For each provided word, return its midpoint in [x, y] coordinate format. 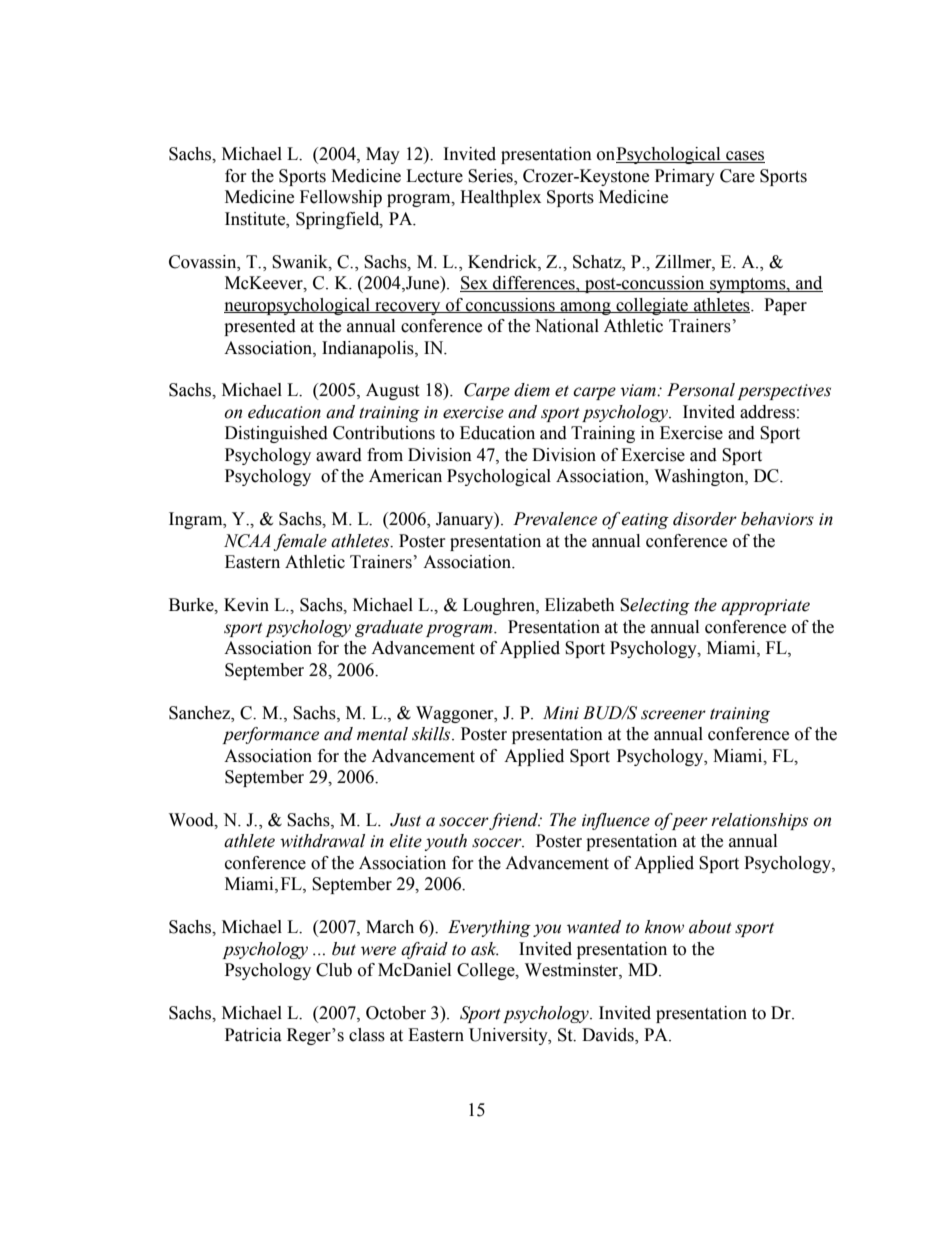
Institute [256, 219]
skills [432, 734]
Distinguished [276, 434]
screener [673, 715]
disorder [705, 519]
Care [737, 176]
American [405, 476]
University [509, 1036]
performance [270, 735]
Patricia [253, 1035]
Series [491, 176]
